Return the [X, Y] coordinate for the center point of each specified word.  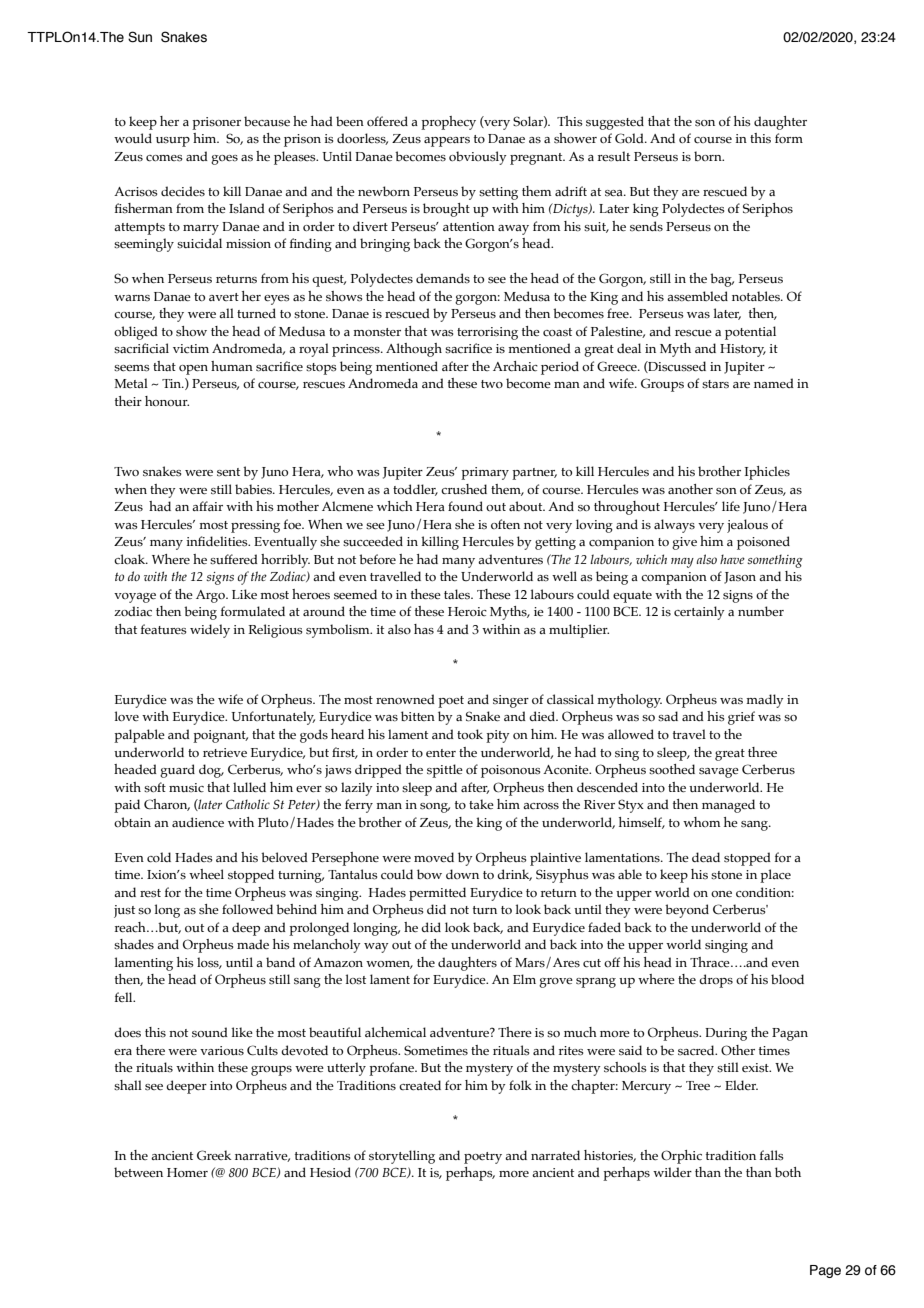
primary [485, 473]
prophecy [448, 123]
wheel [206, 874]
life [731, 506]
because [267, 121]
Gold [630, 138]
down [462, 874]
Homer [187, 1172]
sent [228, 472]
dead [706, 857]
